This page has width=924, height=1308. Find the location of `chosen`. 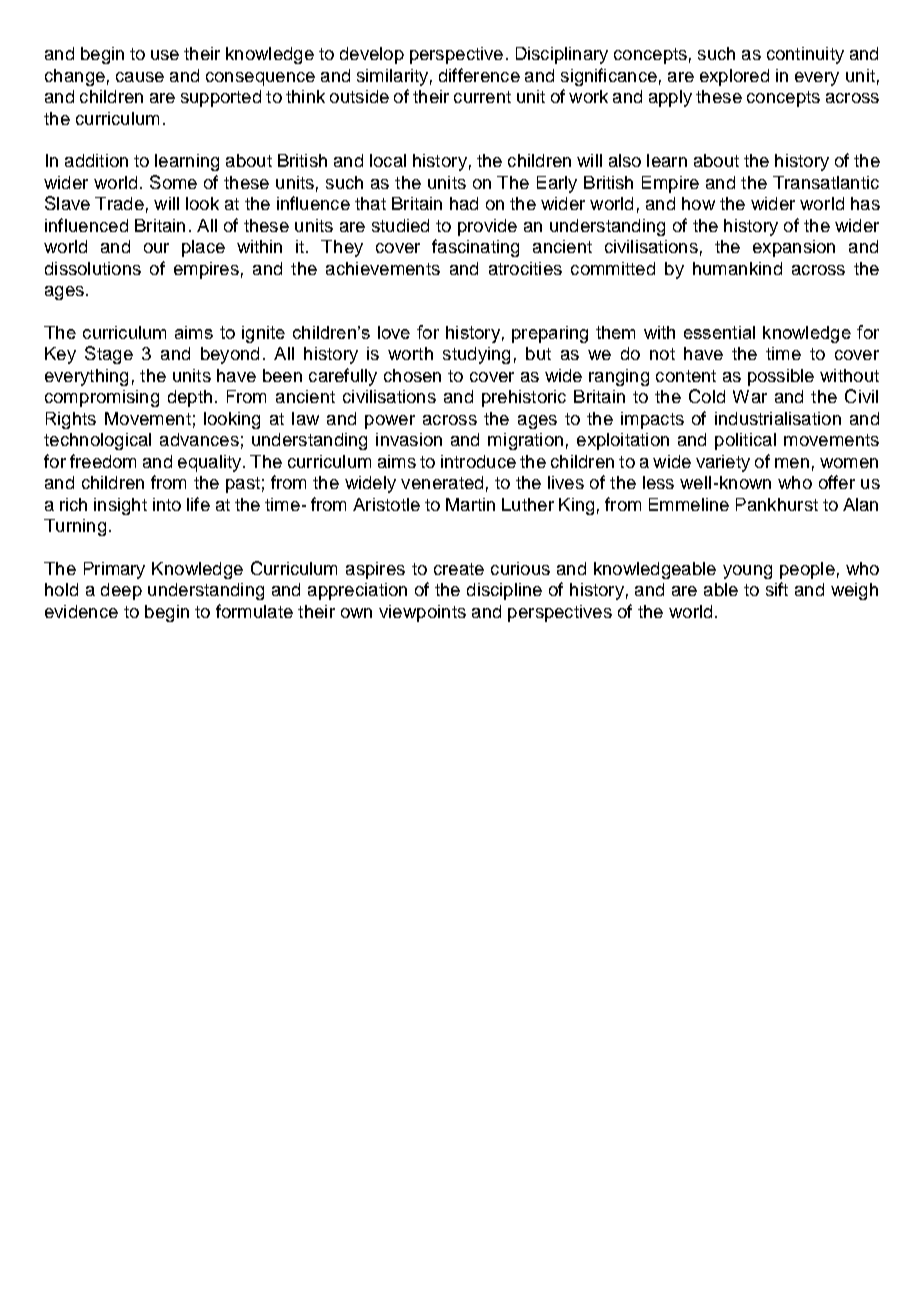

chosen is located at coordinates (412, 375).
